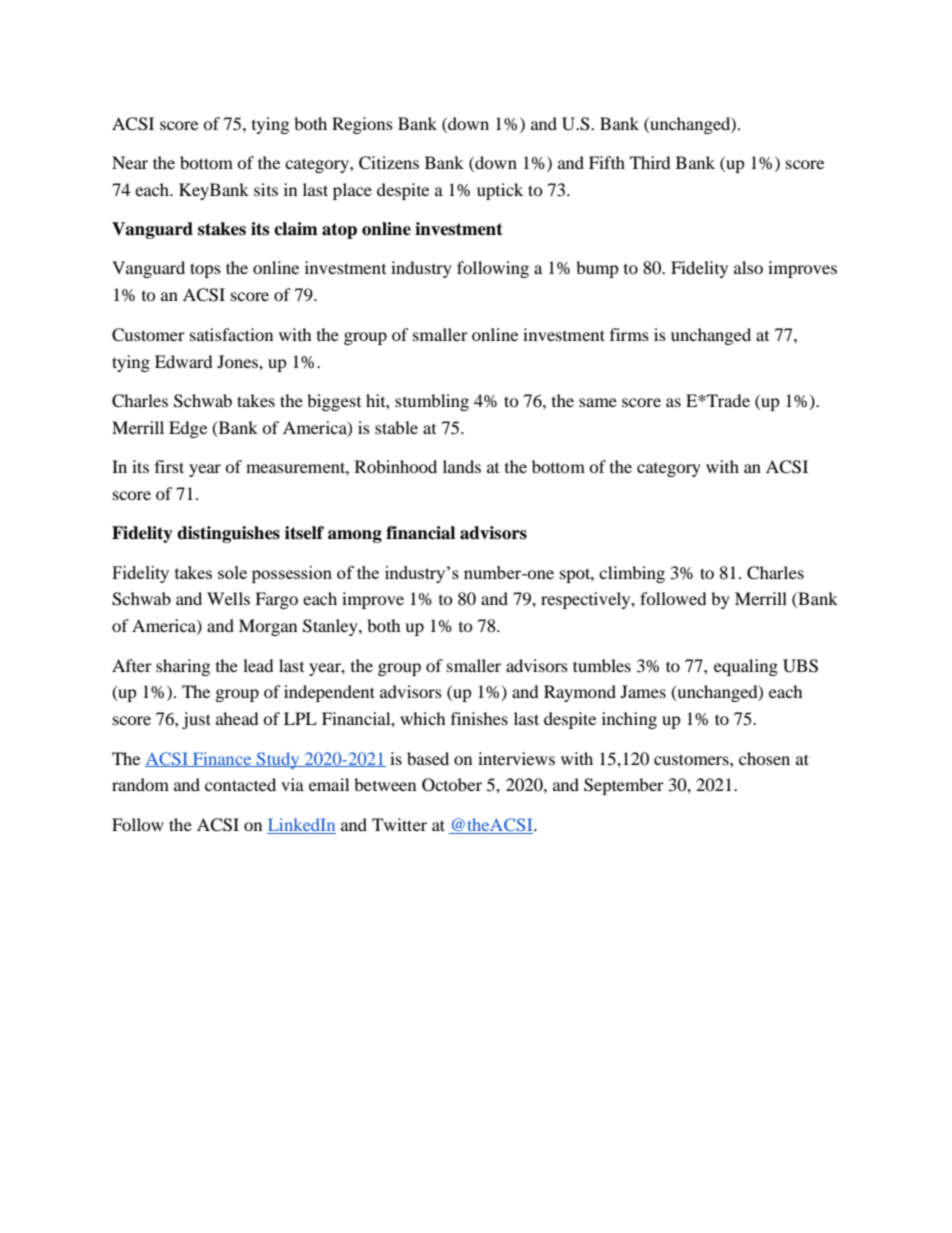  What do you see at coordinates (169, 466) in the page?
I see `first` at bounding box center [169, 466].
